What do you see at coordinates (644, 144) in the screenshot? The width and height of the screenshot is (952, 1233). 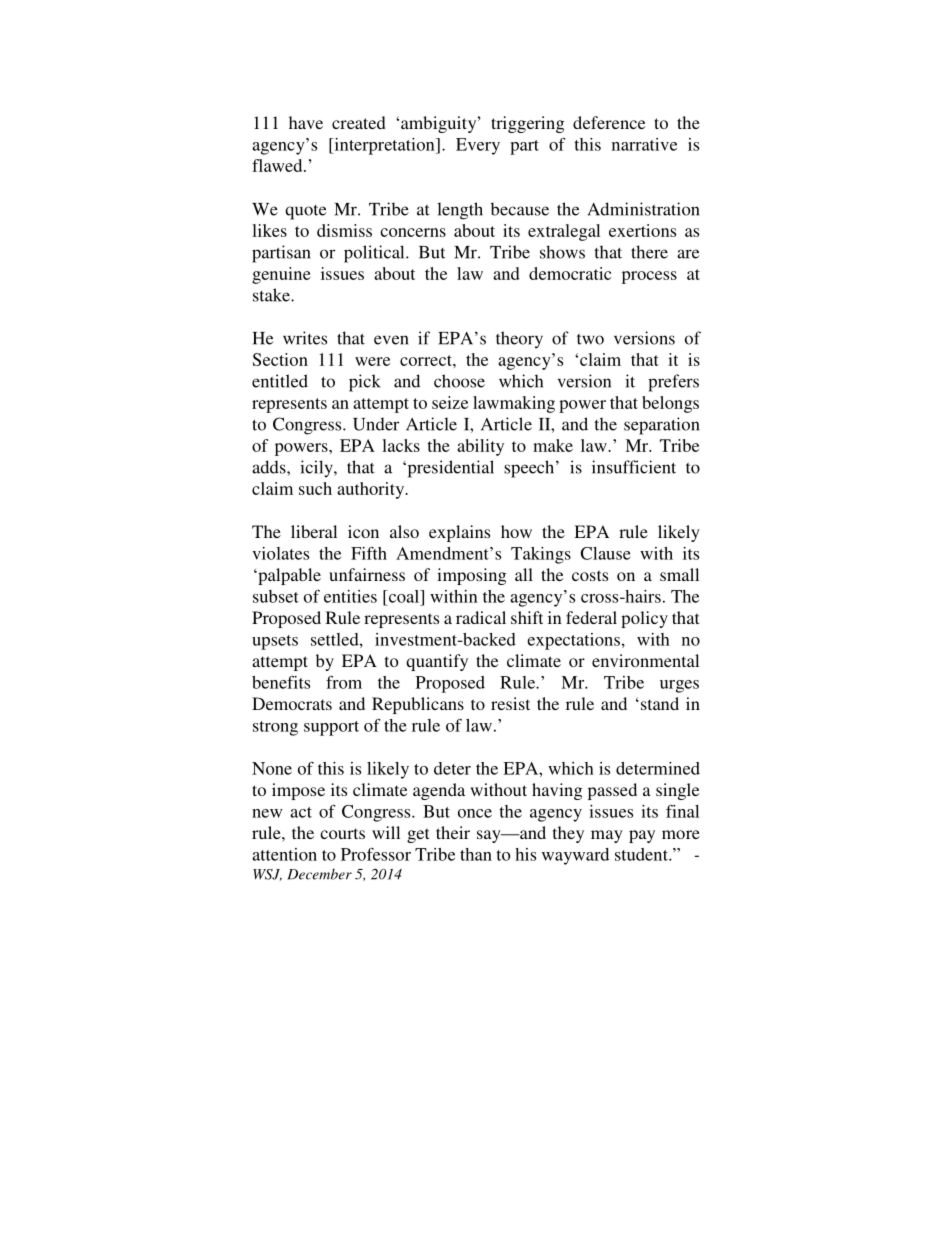 I see `narrative` at bounding box center [644, 144].
